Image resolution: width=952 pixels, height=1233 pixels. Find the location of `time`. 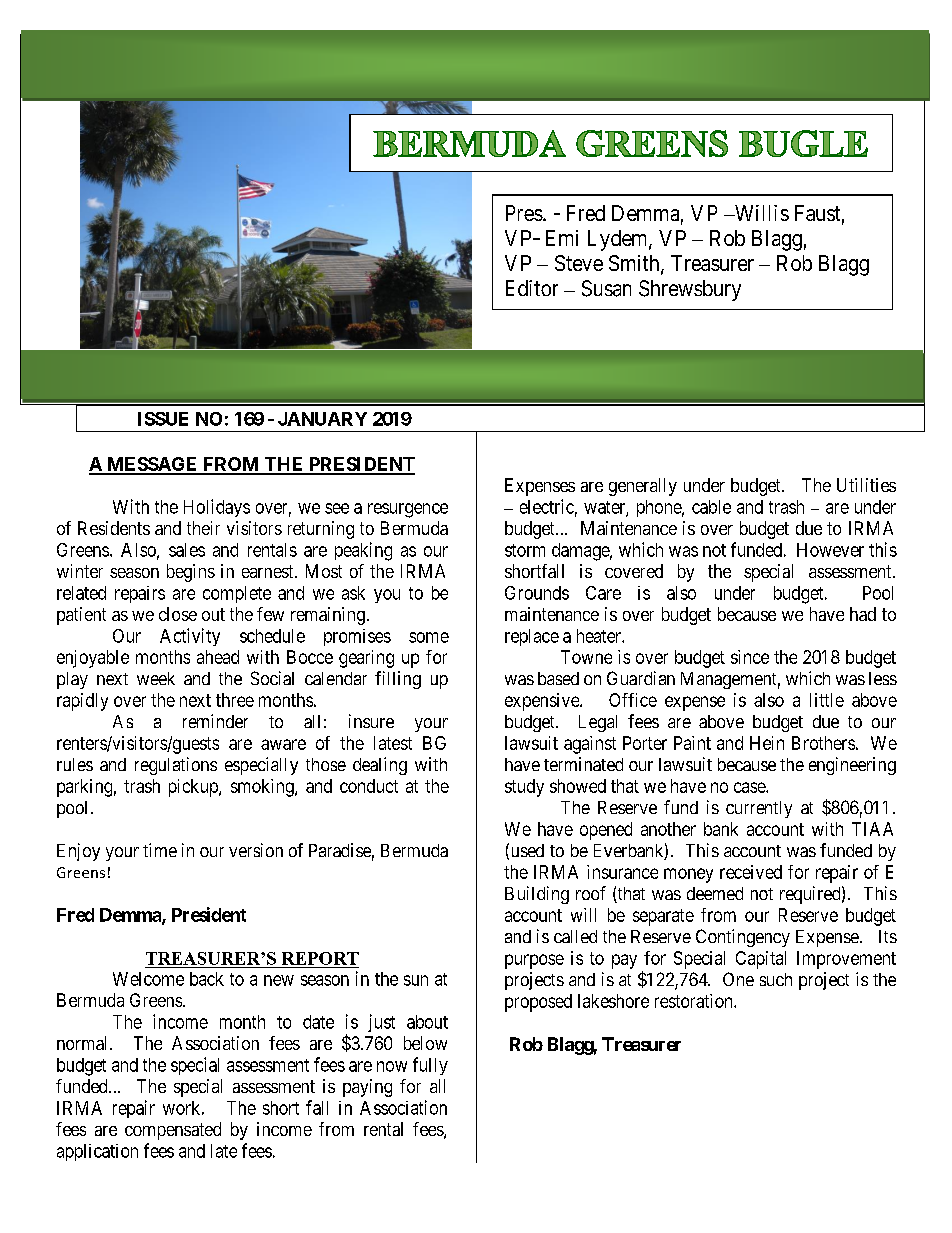

time is located at coordinates (160, 850).
